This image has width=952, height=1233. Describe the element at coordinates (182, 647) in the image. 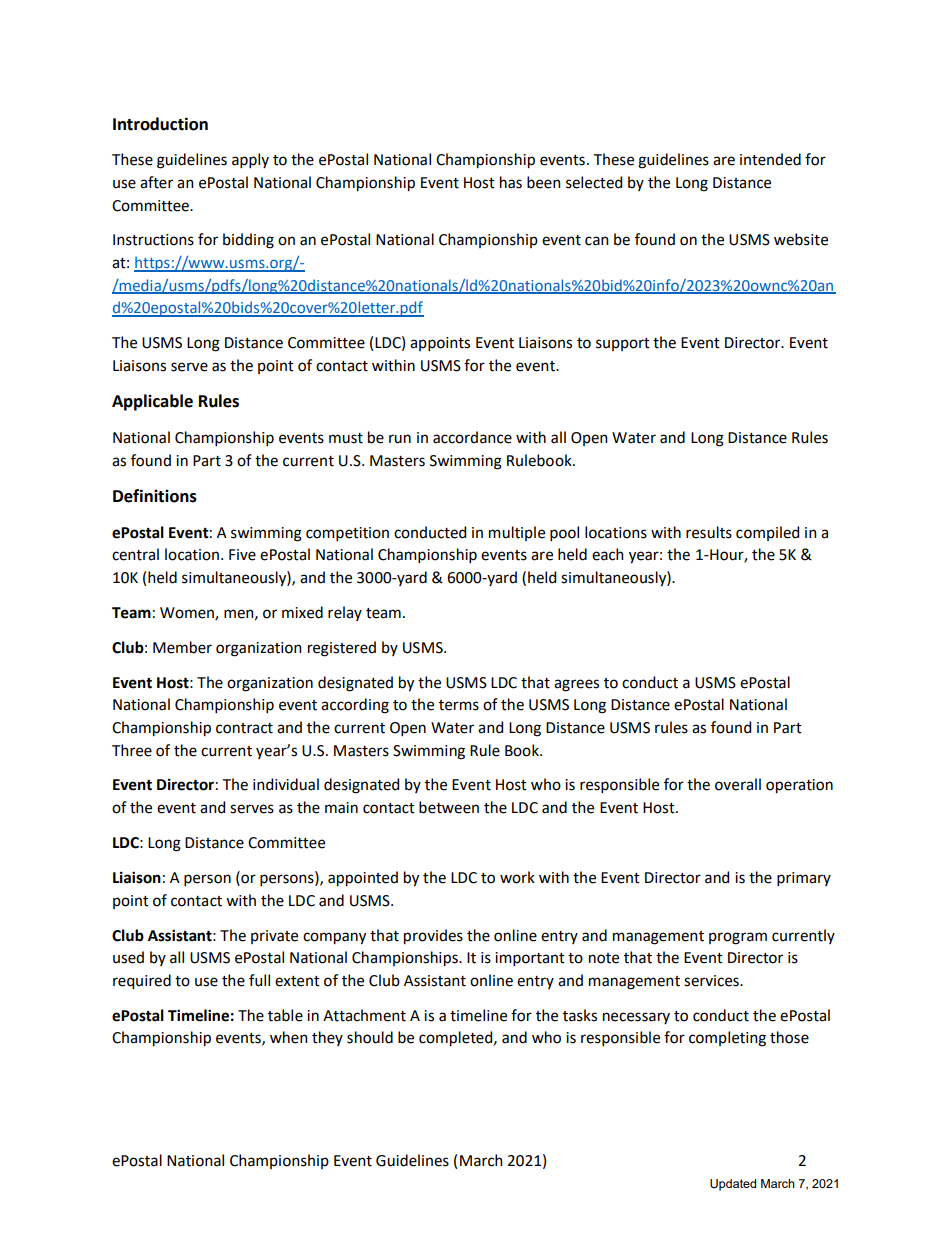

I see `Member` at that location.
